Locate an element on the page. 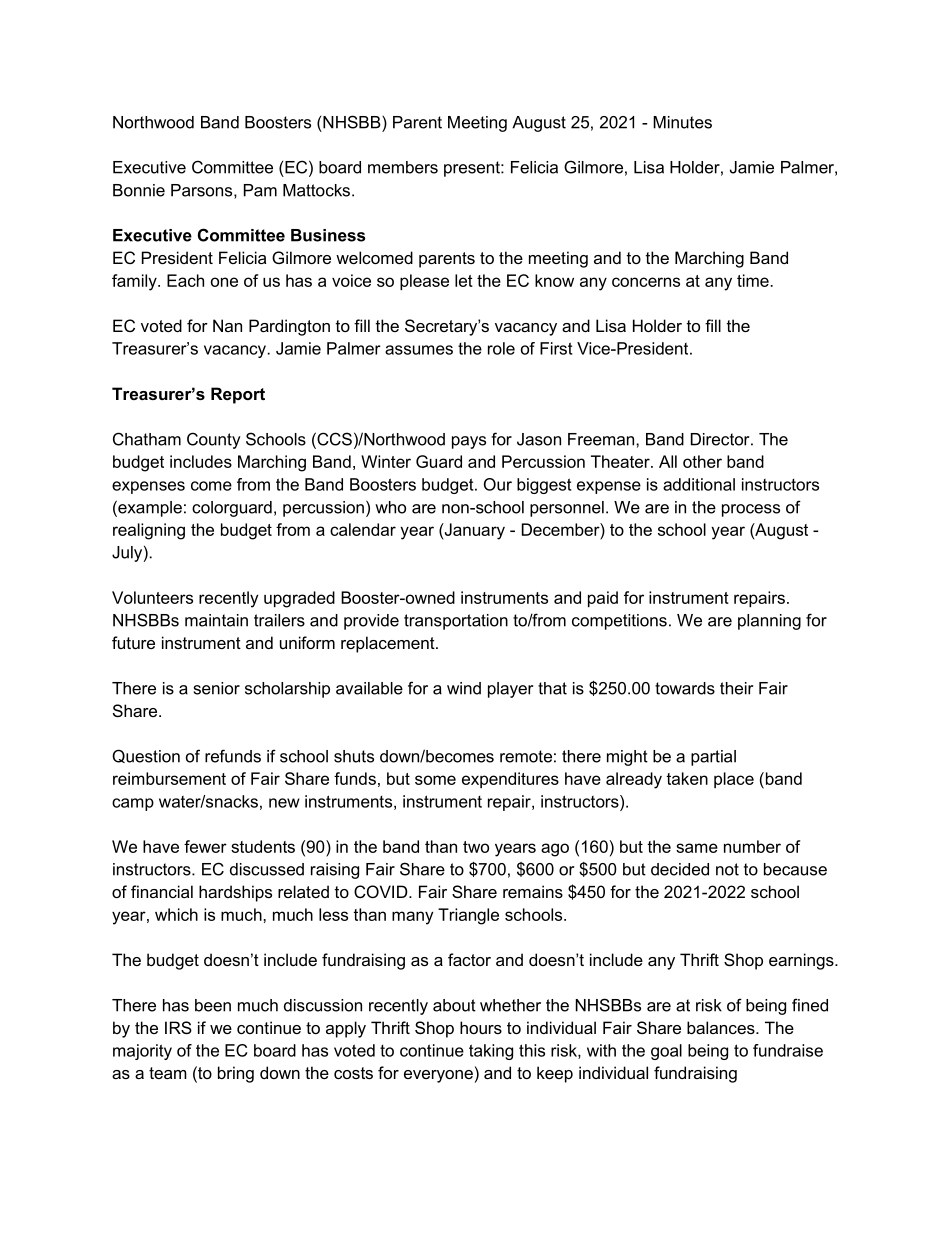 The height and width of the image is (1233, 952). bring is located at coordinates (236, 1074).
